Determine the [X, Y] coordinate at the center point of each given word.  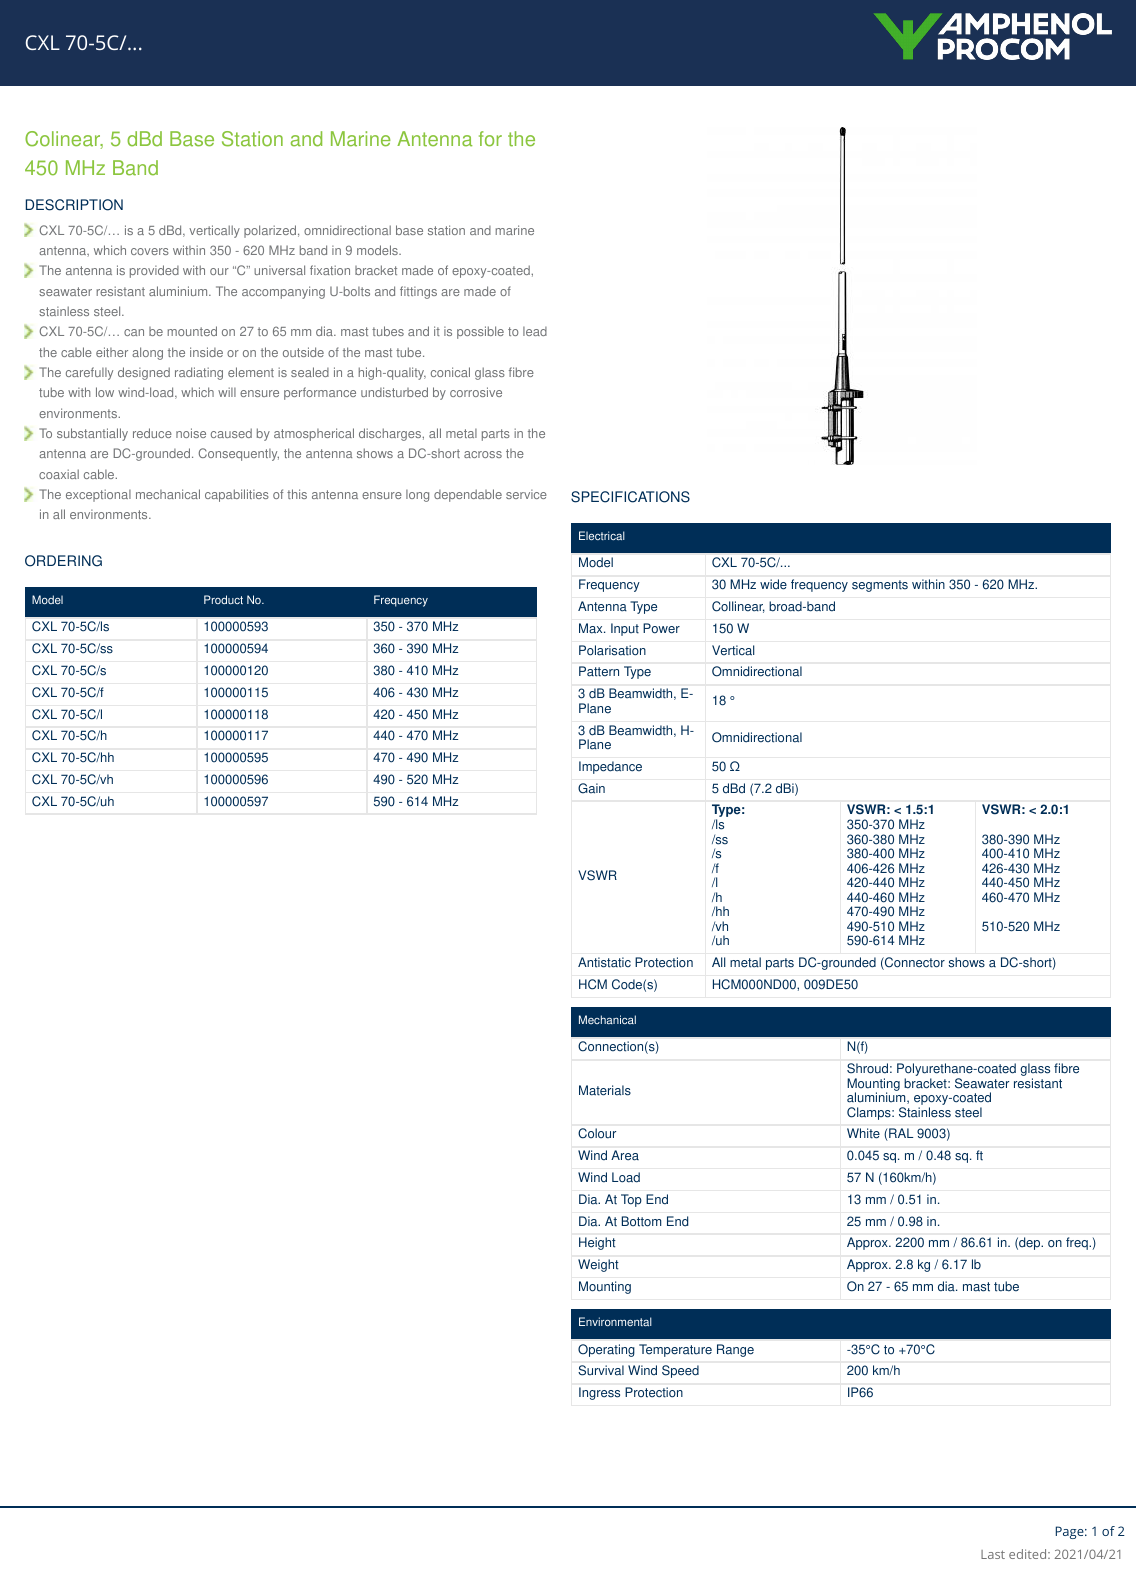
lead [535, 331]
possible [480, 332]
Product [223, 600]
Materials [605, 1090]
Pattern [599, 671]
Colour [597, 1133]
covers [150, 251]
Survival [601, 1370]
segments [880, 586]
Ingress [599, 1393]
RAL [900, 1134]
